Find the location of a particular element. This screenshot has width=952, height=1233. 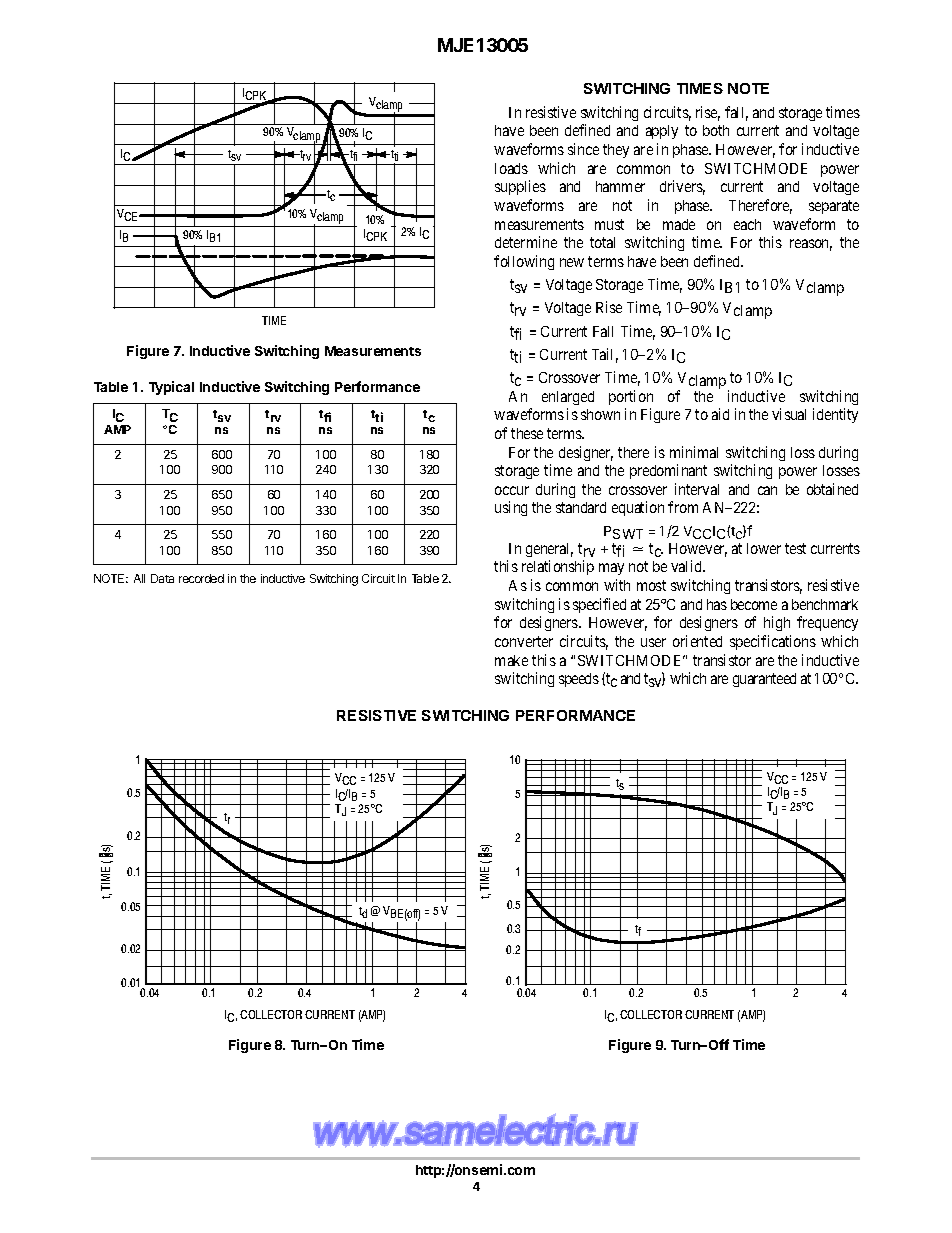

both is located at coordinates (716, 130).
